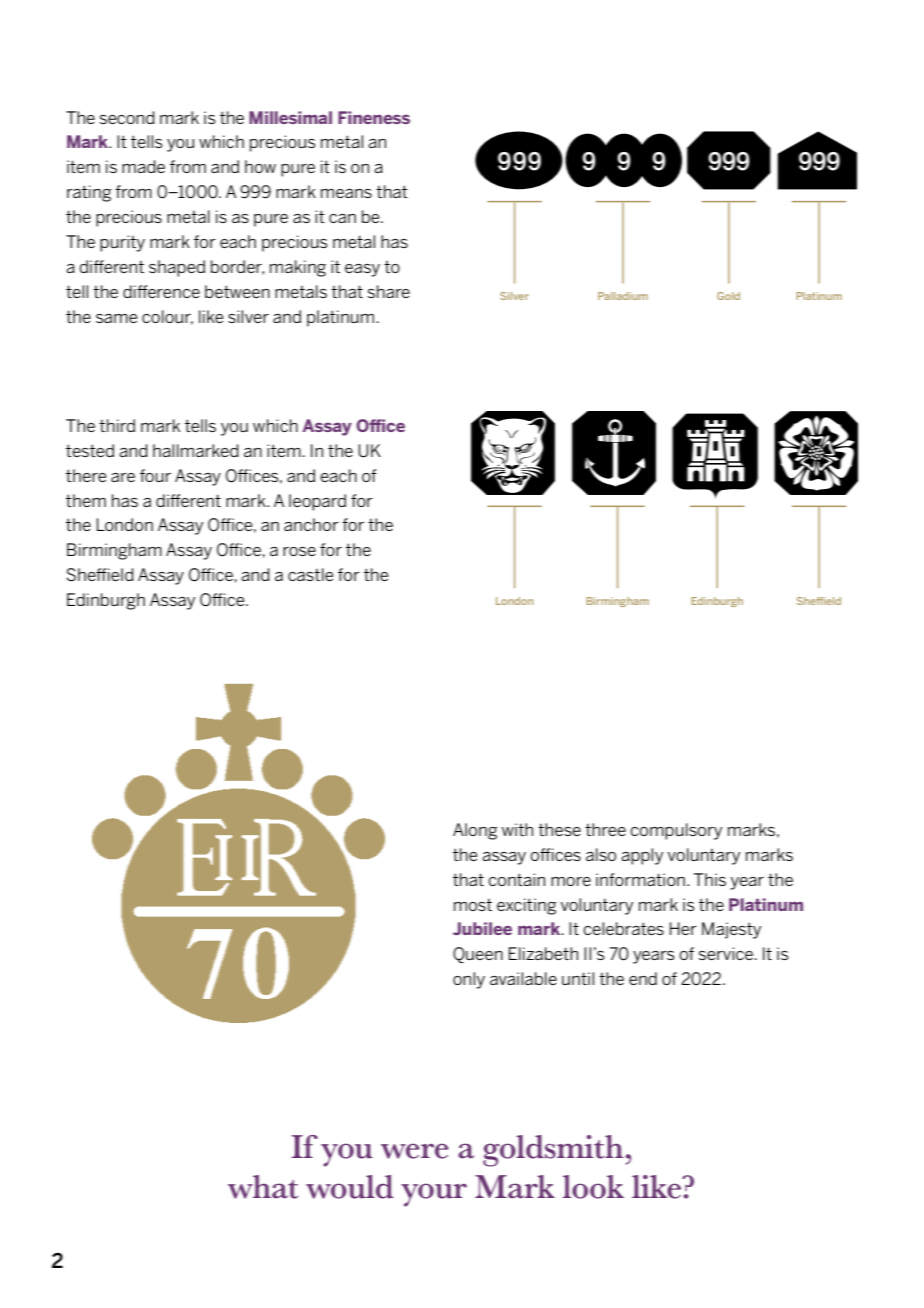 This document has height=1308, width=924. Describe the element at coordinates (374, 117) in the document. I see `Fineness` at that location.
